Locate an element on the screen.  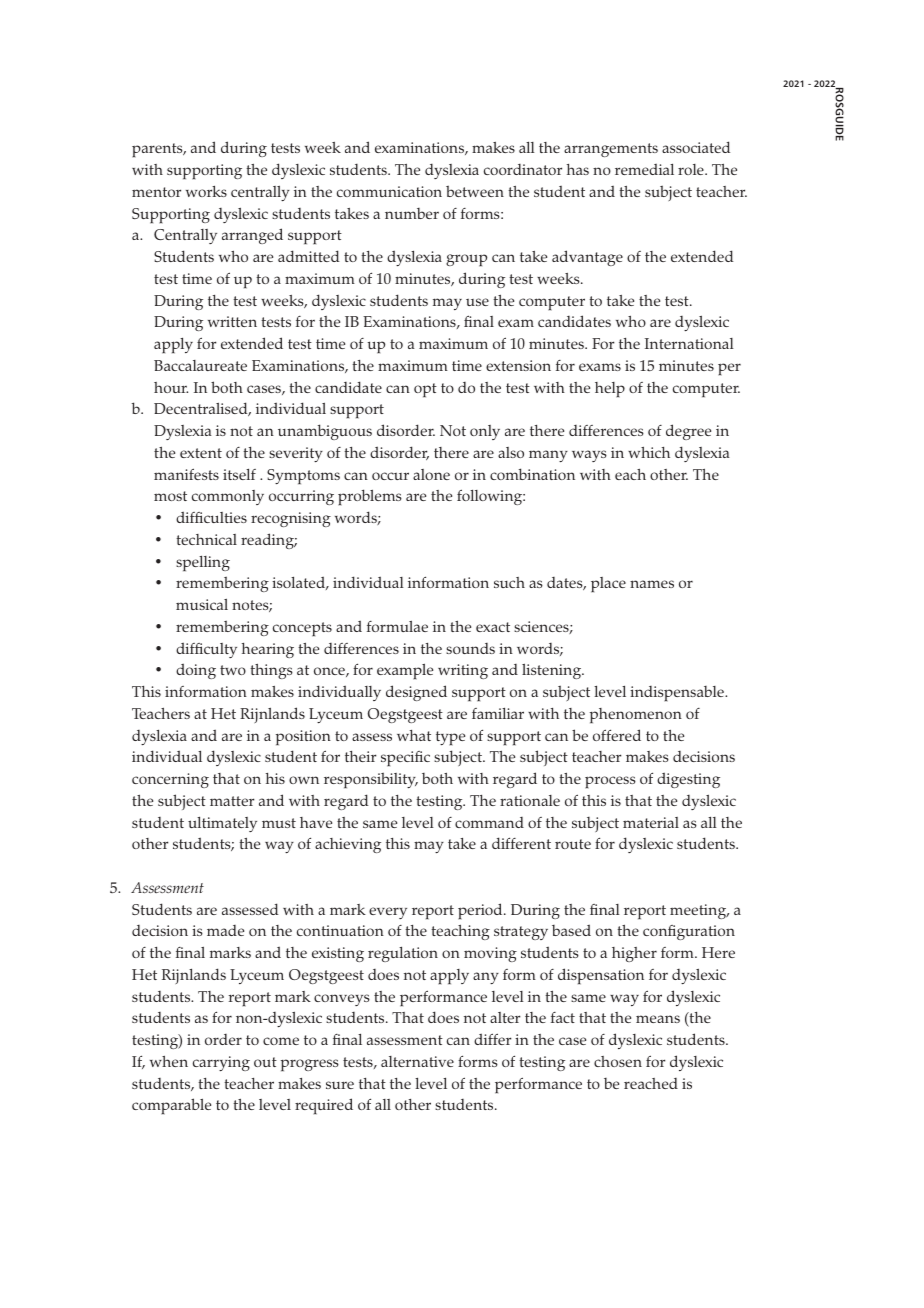
remedial is located at coordinates (644, 169).
